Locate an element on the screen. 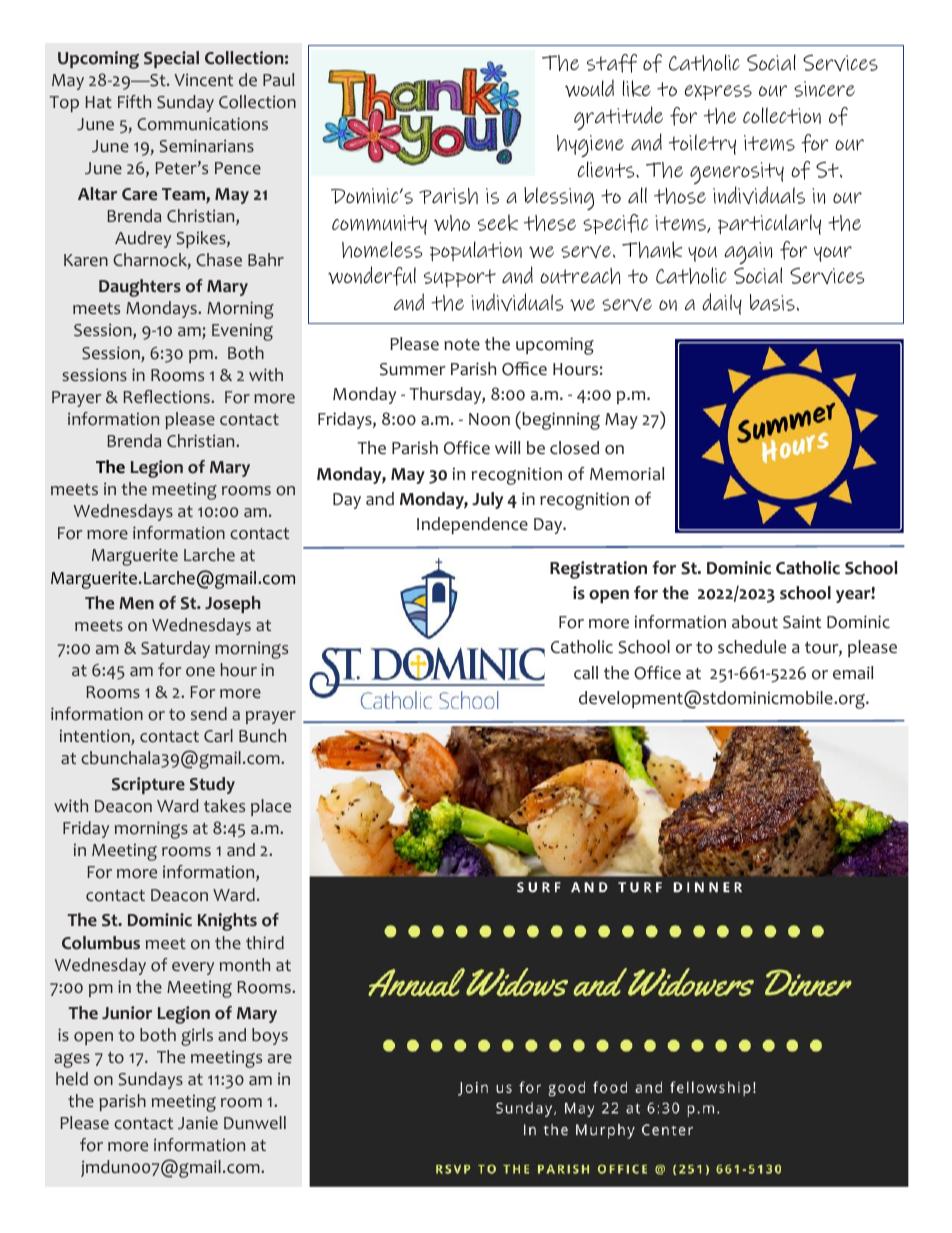 The height and width of the screenshot is (1233, 952). boys is located at coordinates (270, 1036).
